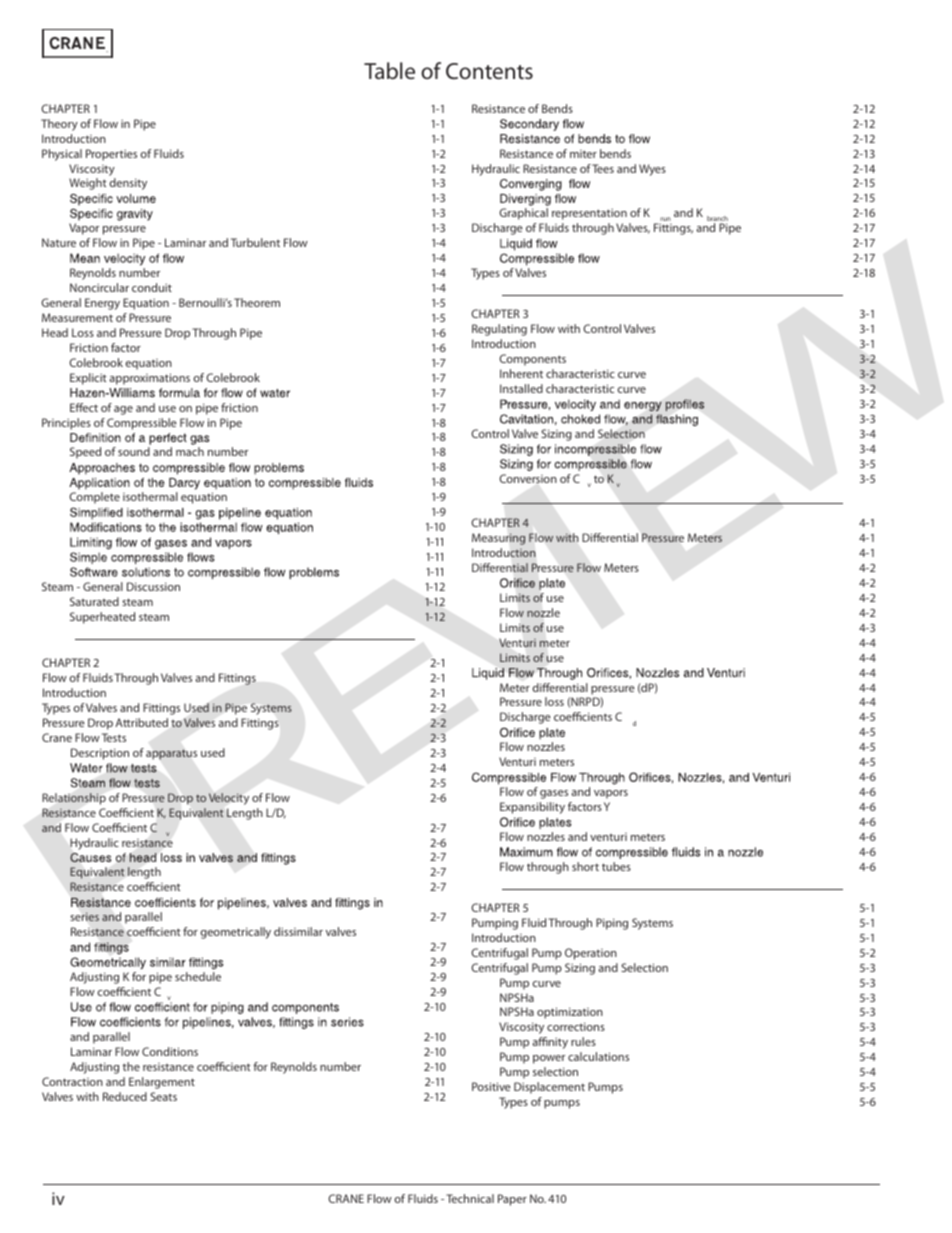 The width and height of the page is (952, 1233). Describe the element at coordinates (470, 1198) in the page. I see `Technical` at that location.
